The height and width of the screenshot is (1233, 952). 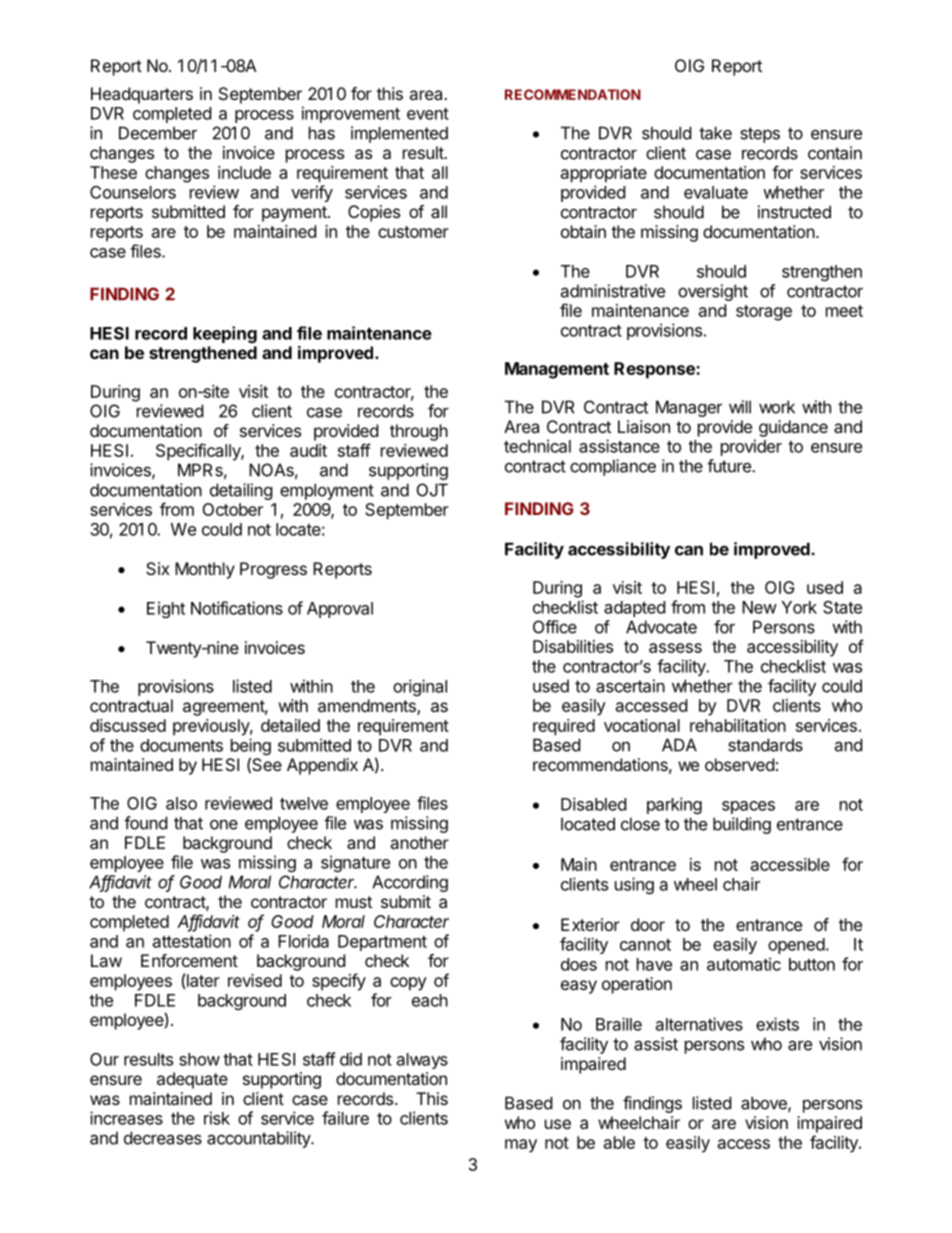 What do you see at coordinates (759, 607) in the screenshot?
I see `New` at bounding box center [759, 607].
